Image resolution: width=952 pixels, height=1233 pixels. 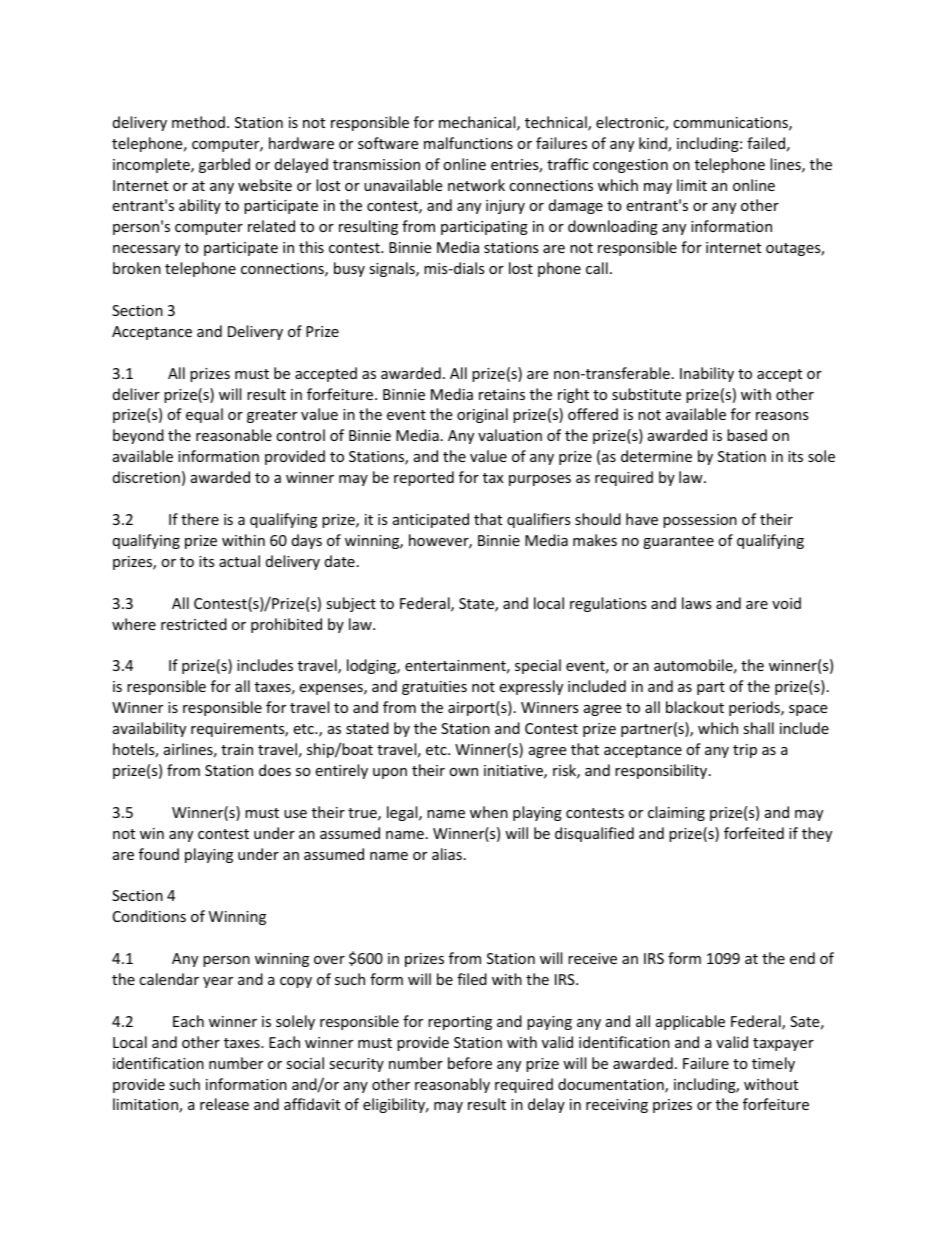 What do you see at coordinates (654, 144) in the image?
I see `kind` at bounding box center [654, 144].
